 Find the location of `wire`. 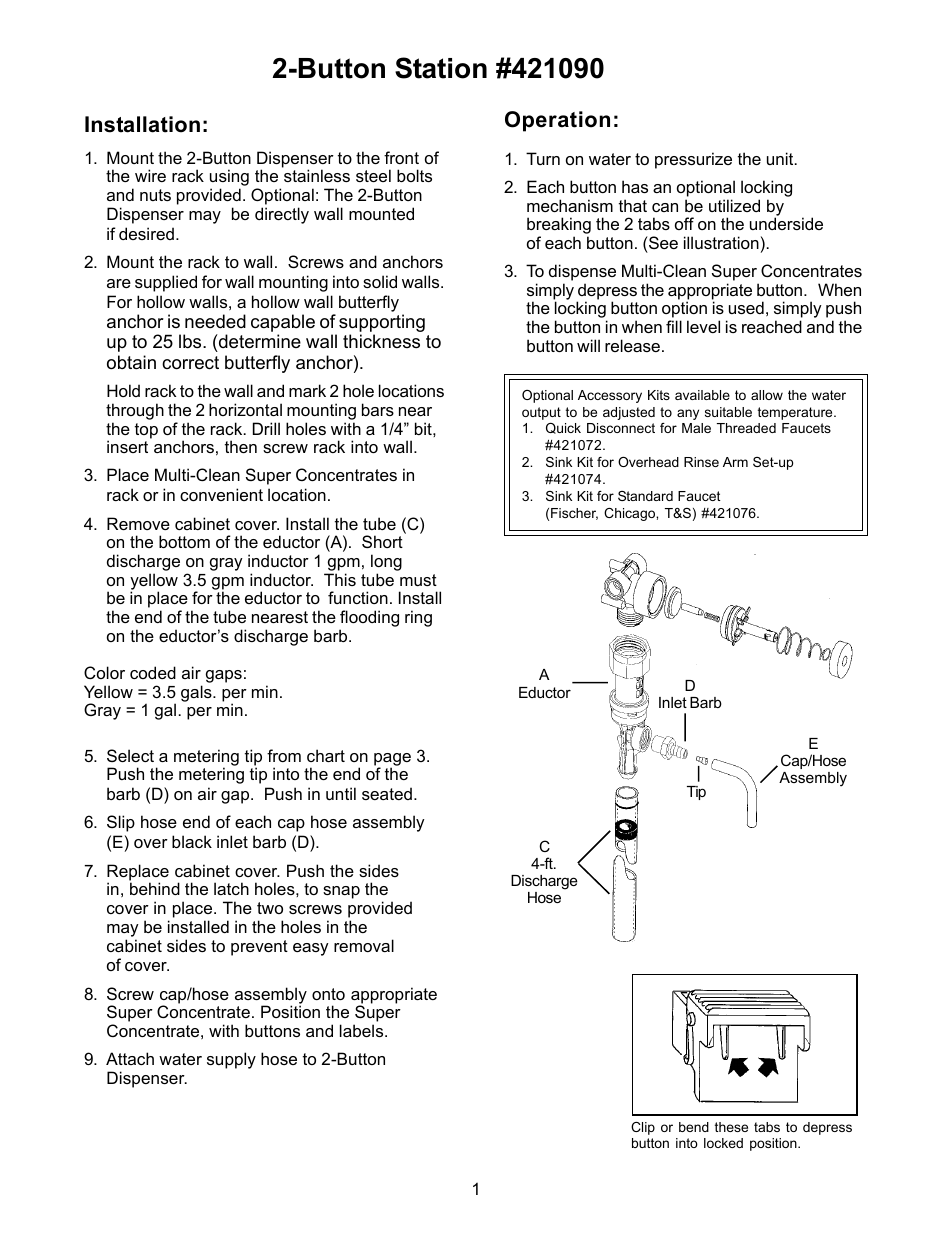

wire is located at coordinates (150, 175).
